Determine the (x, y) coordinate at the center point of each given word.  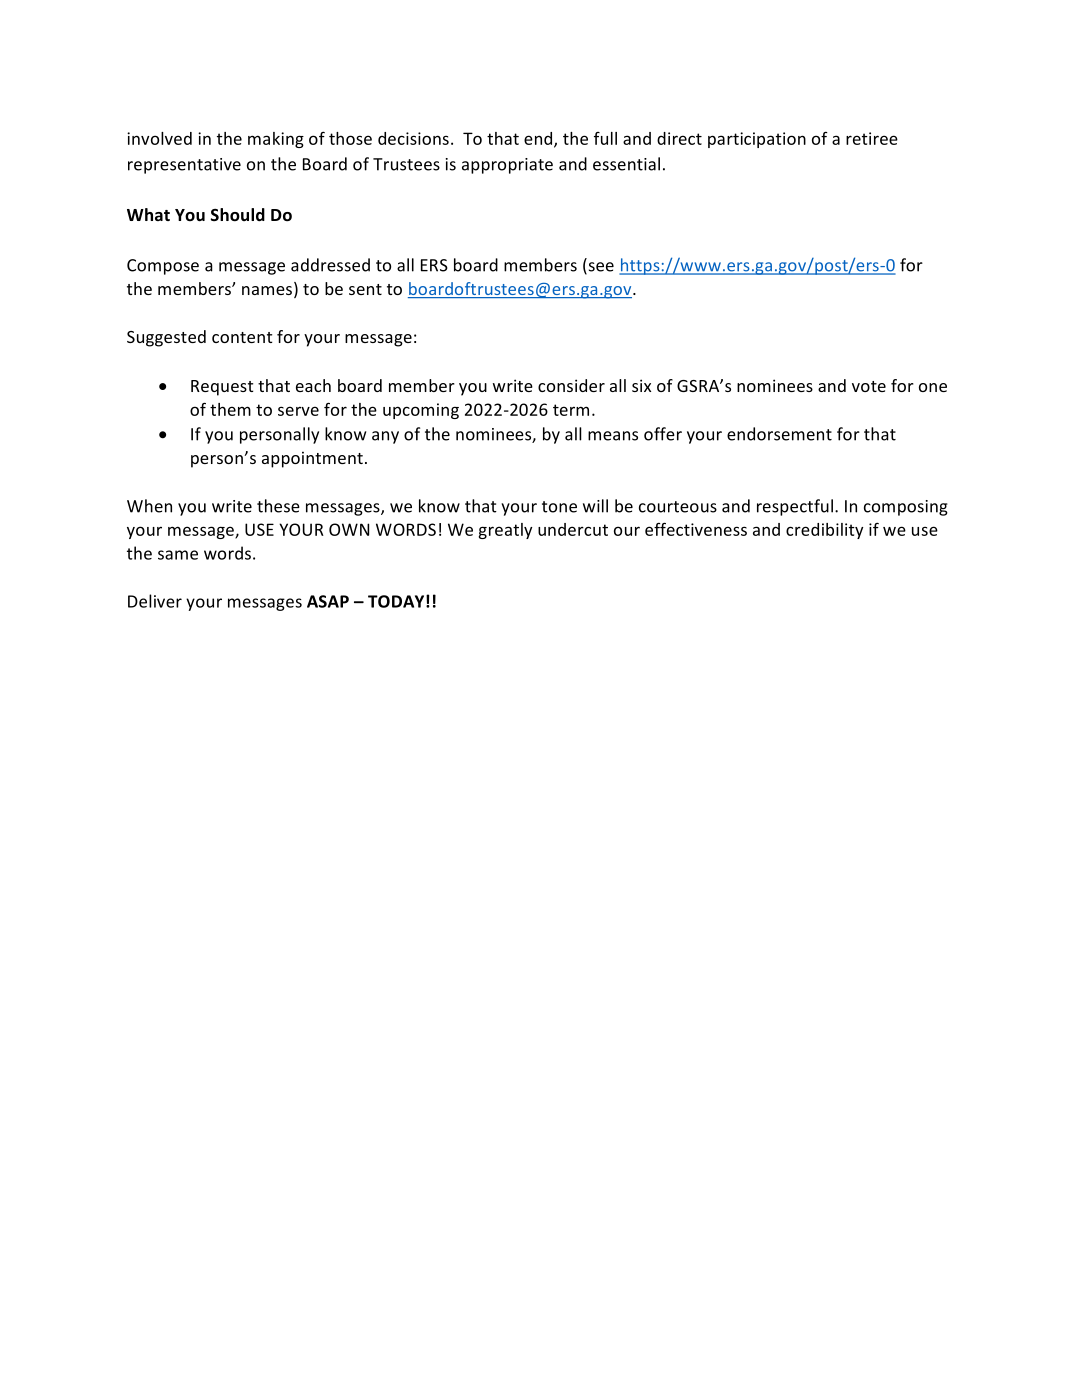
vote (869, 386)
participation (757, 140)
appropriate (507, 166)
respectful (795, 507)
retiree (872, 138)
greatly (505, 531)
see (600, 268)
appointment (312, 459)
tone (559, 507)
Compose (163, 267)
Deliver (155, 601)
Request (222, 388)
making (276, 140)
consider (571, 385)
